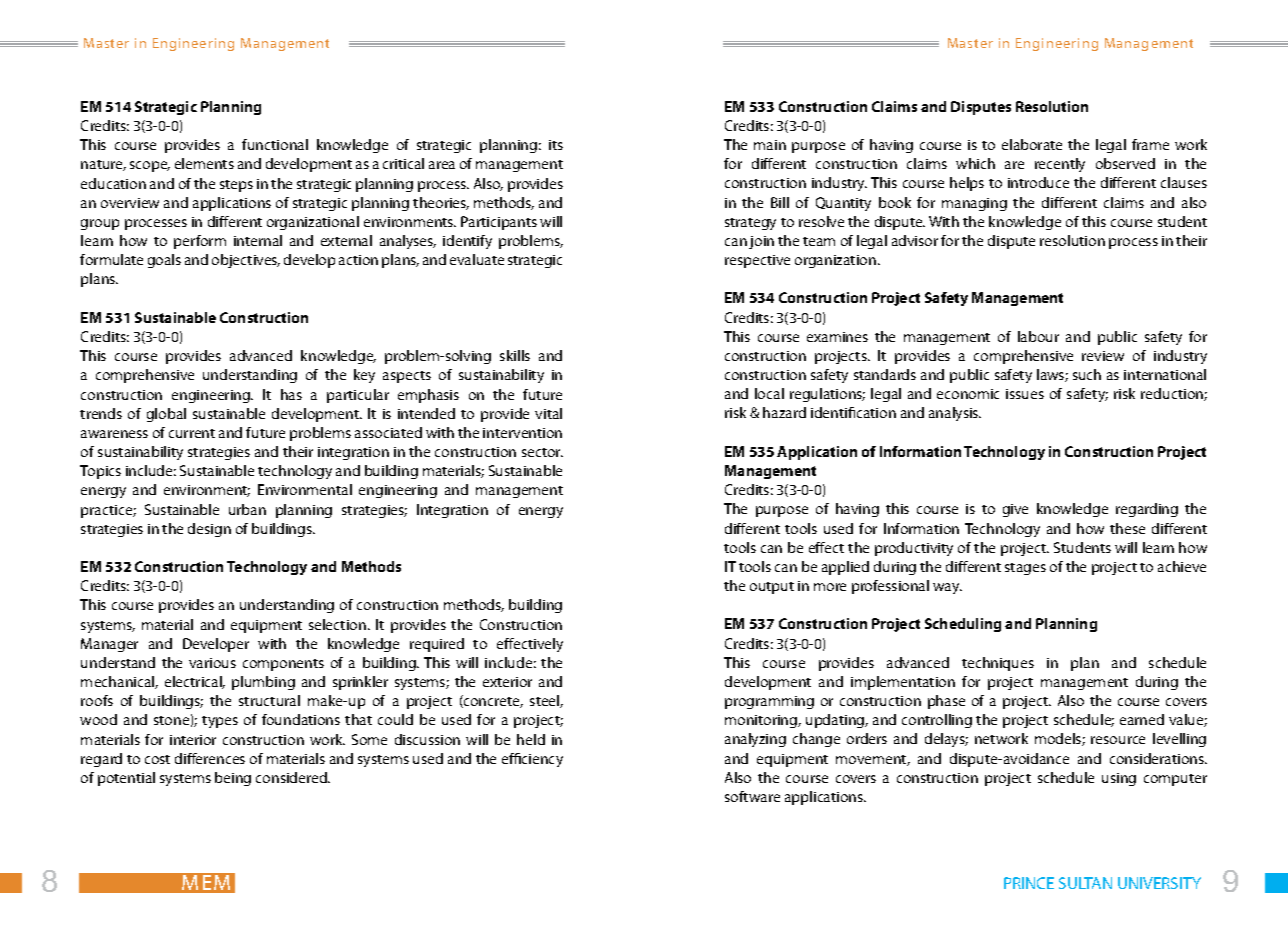  I want to click on being, so click(233, 779).
